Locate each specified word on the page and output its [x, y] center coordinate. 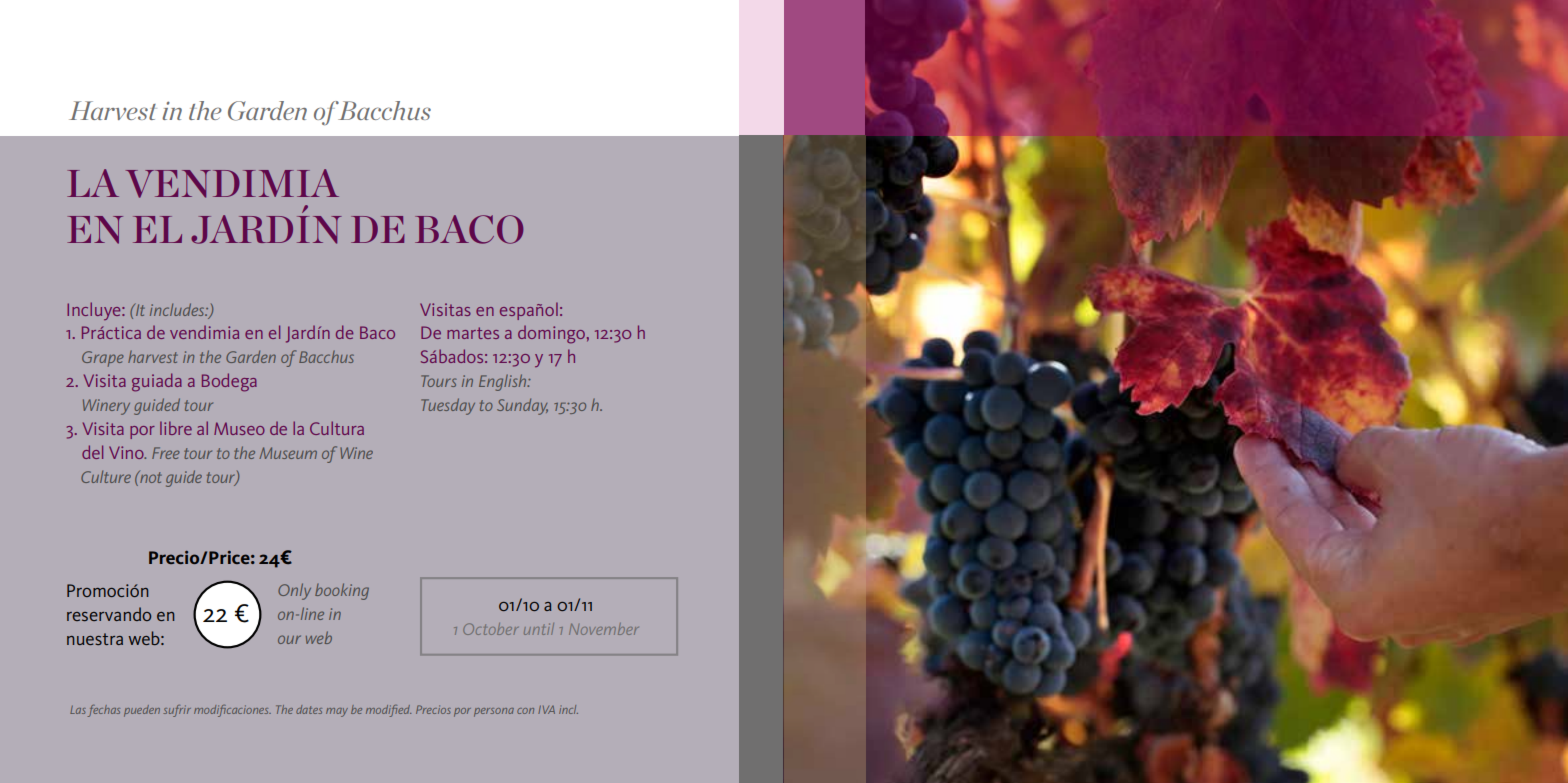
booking [342, 591]
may [337, 712]
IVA [546, 710]
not [150, 477]
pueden [142, 711]
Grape [103, 359]
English [504, 382]
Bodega [229, 382]
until [539, 629]
